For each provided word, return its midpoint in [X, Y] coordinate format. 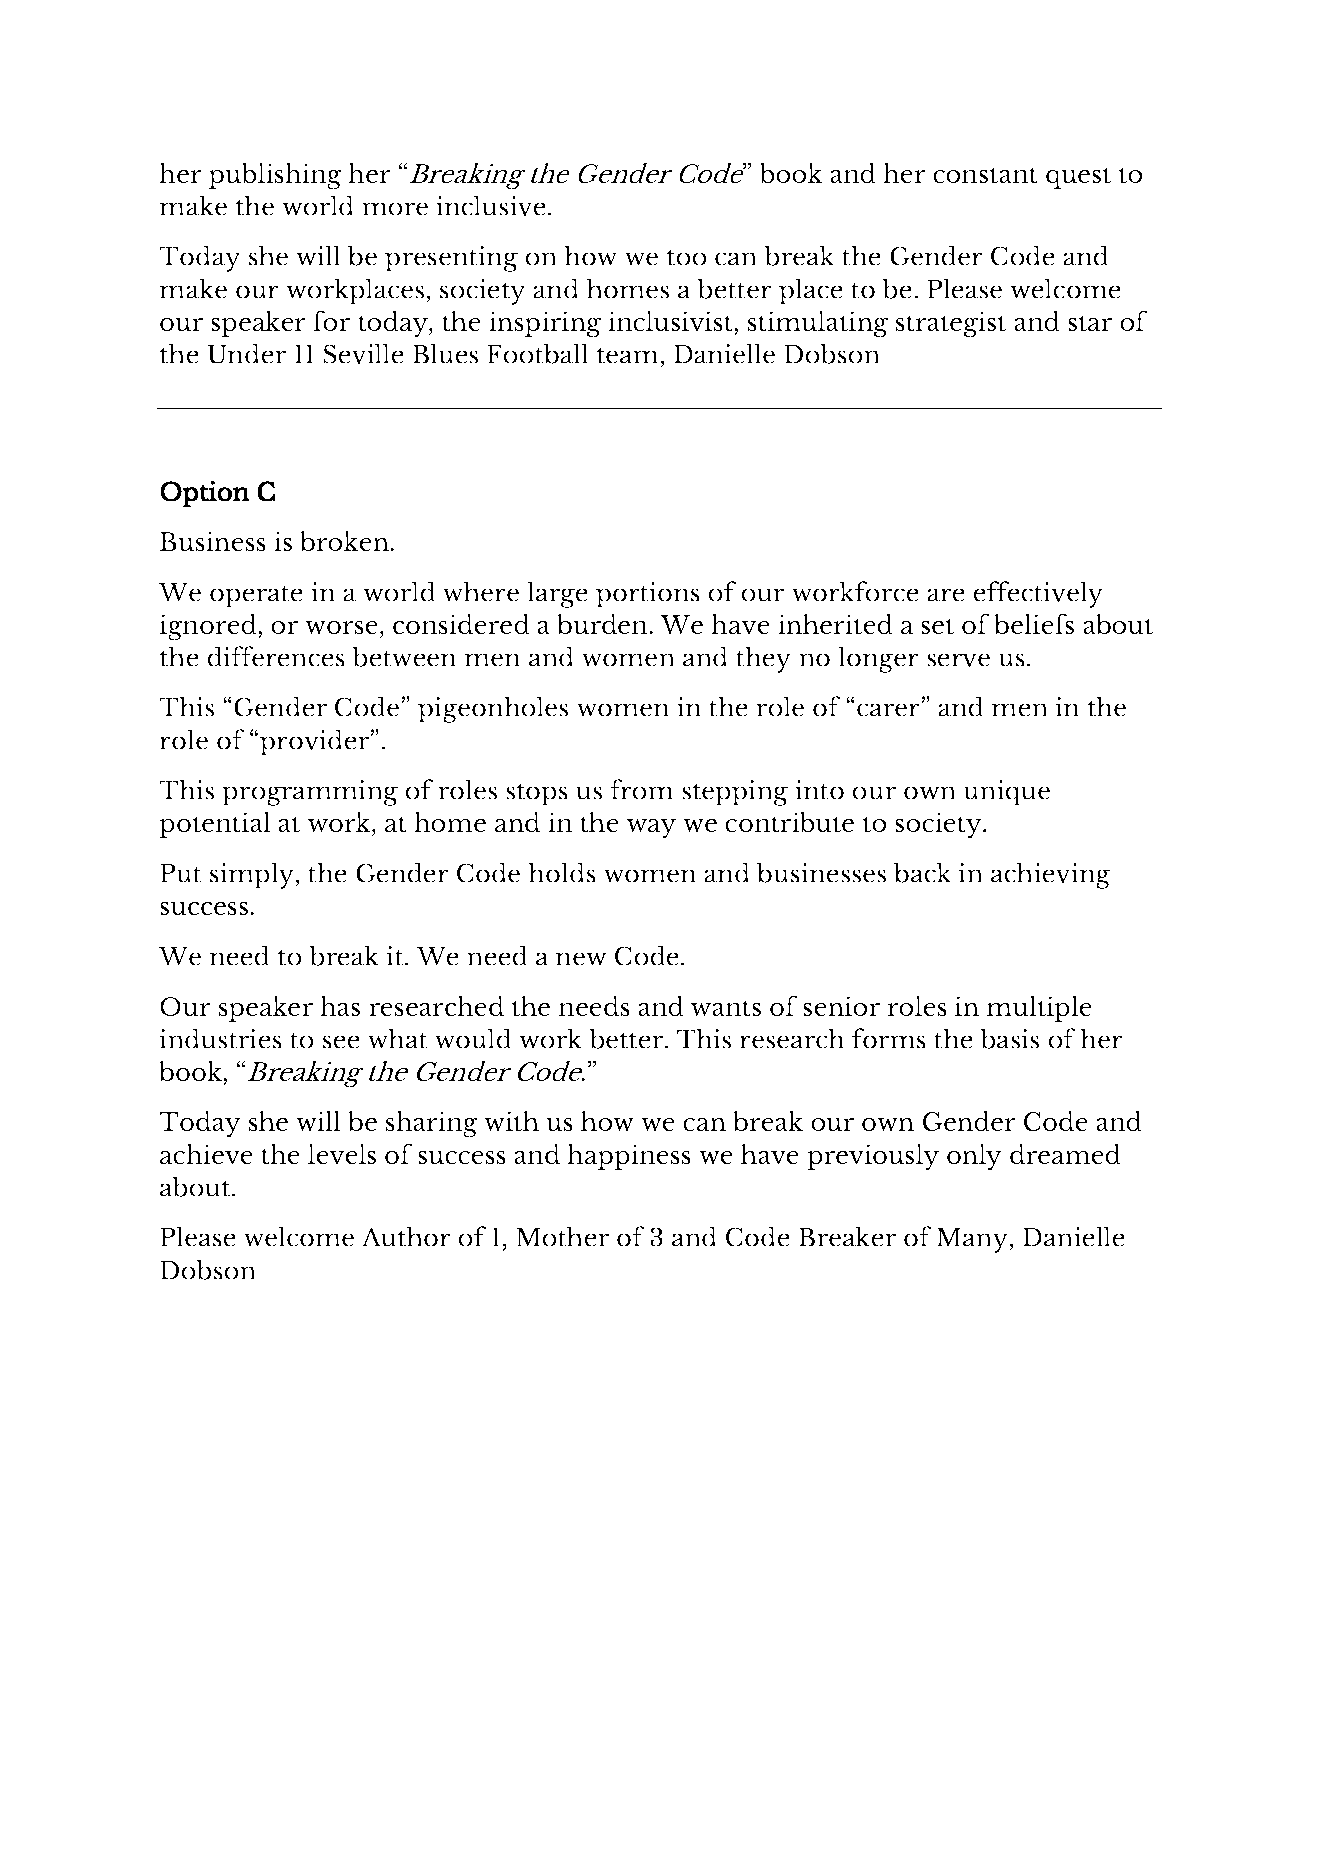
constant [985, 175]
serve [958, 660]
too [687, 258]
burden [603, 624]
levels [342, 1154]
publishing [275, 176]
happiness [629, 1157]
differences [276, 656]
